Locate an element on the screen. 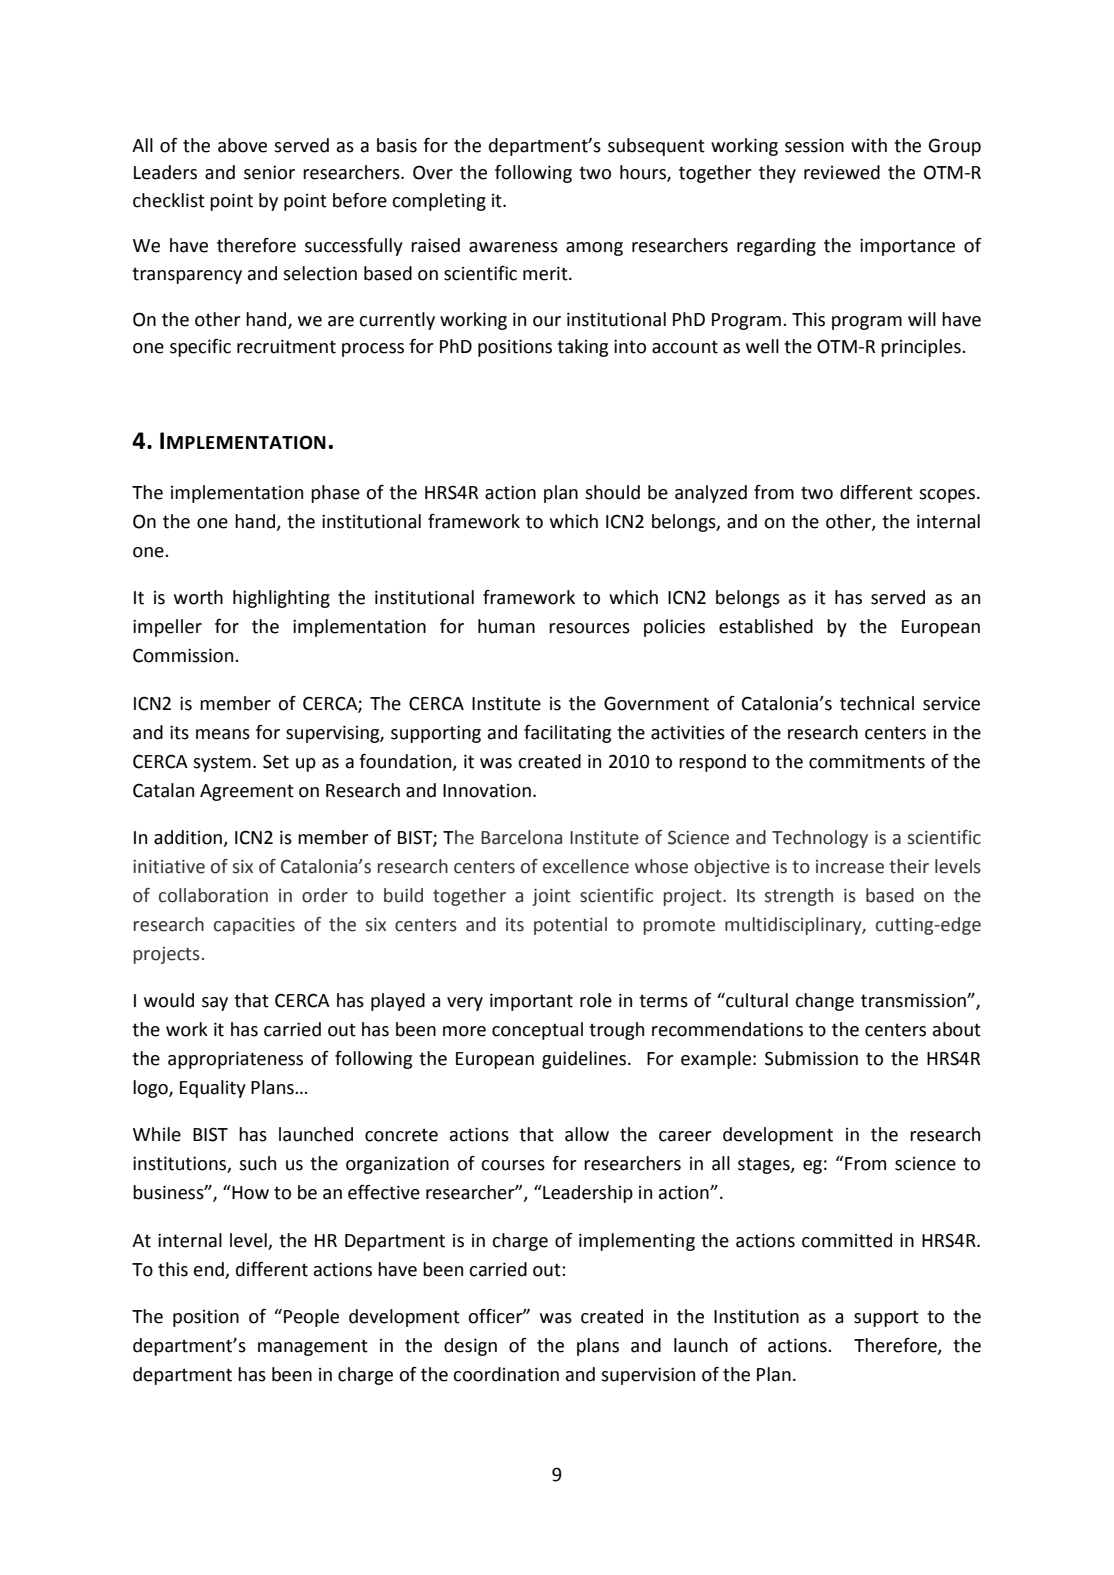 Image resolution: width=1114 pixels, height=1575 pixels. scopes is located at coordinates (948, 496).
